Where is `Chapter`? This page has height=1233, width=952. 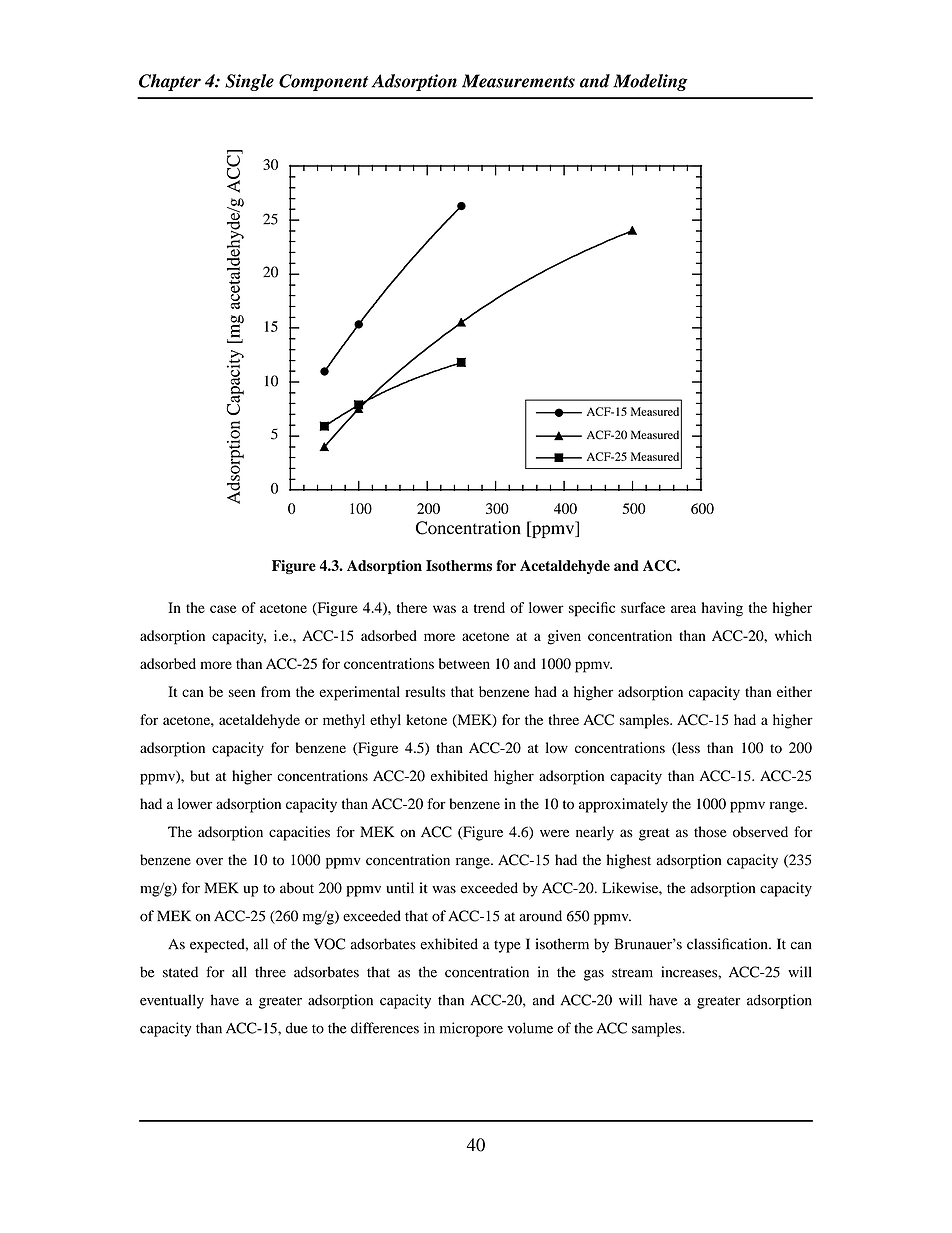
Chapter is located at coordinates (170, 82).
